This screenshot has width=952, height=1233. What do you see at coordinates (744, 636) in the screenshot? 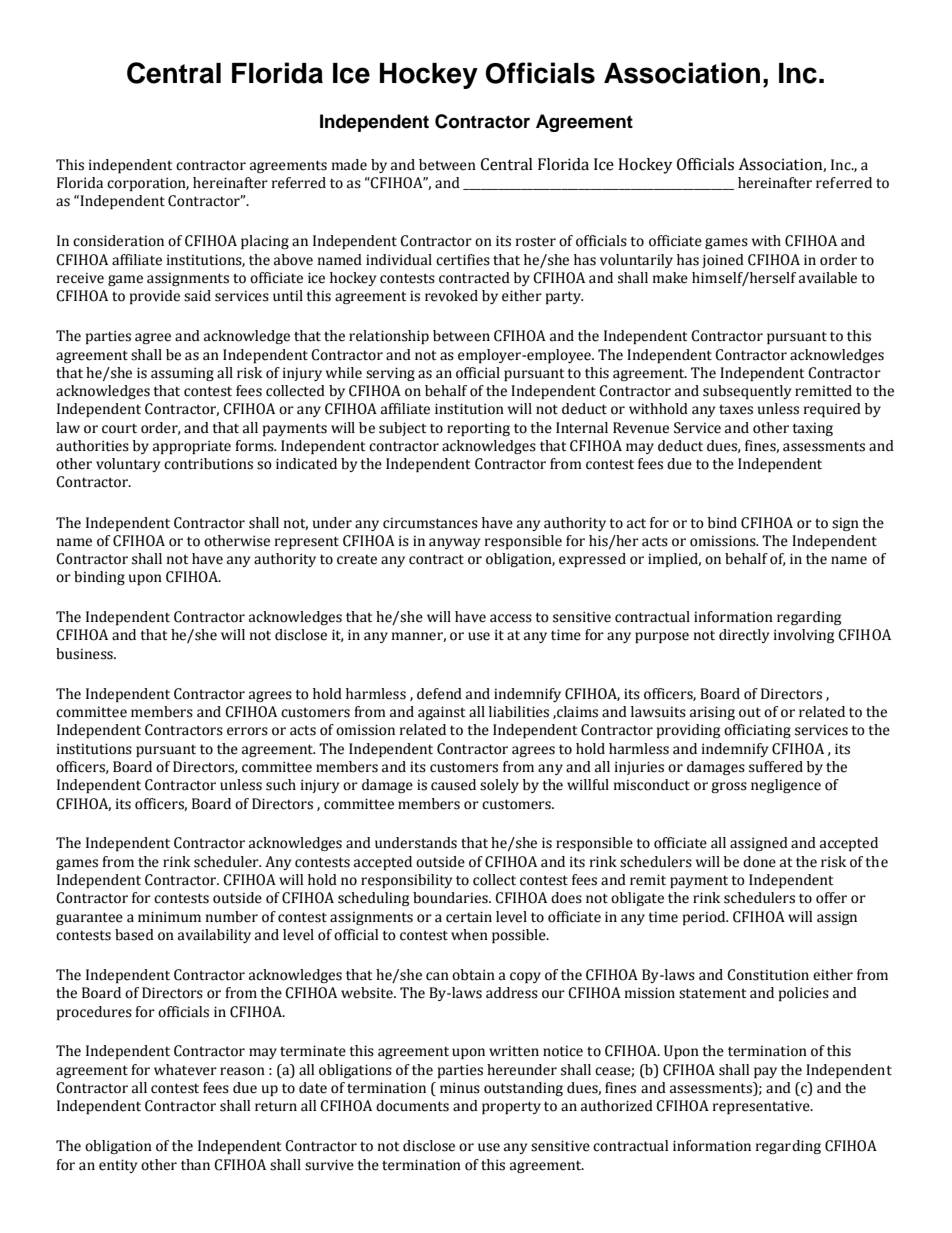
I see `directly` at bounding box center [744, 636].
